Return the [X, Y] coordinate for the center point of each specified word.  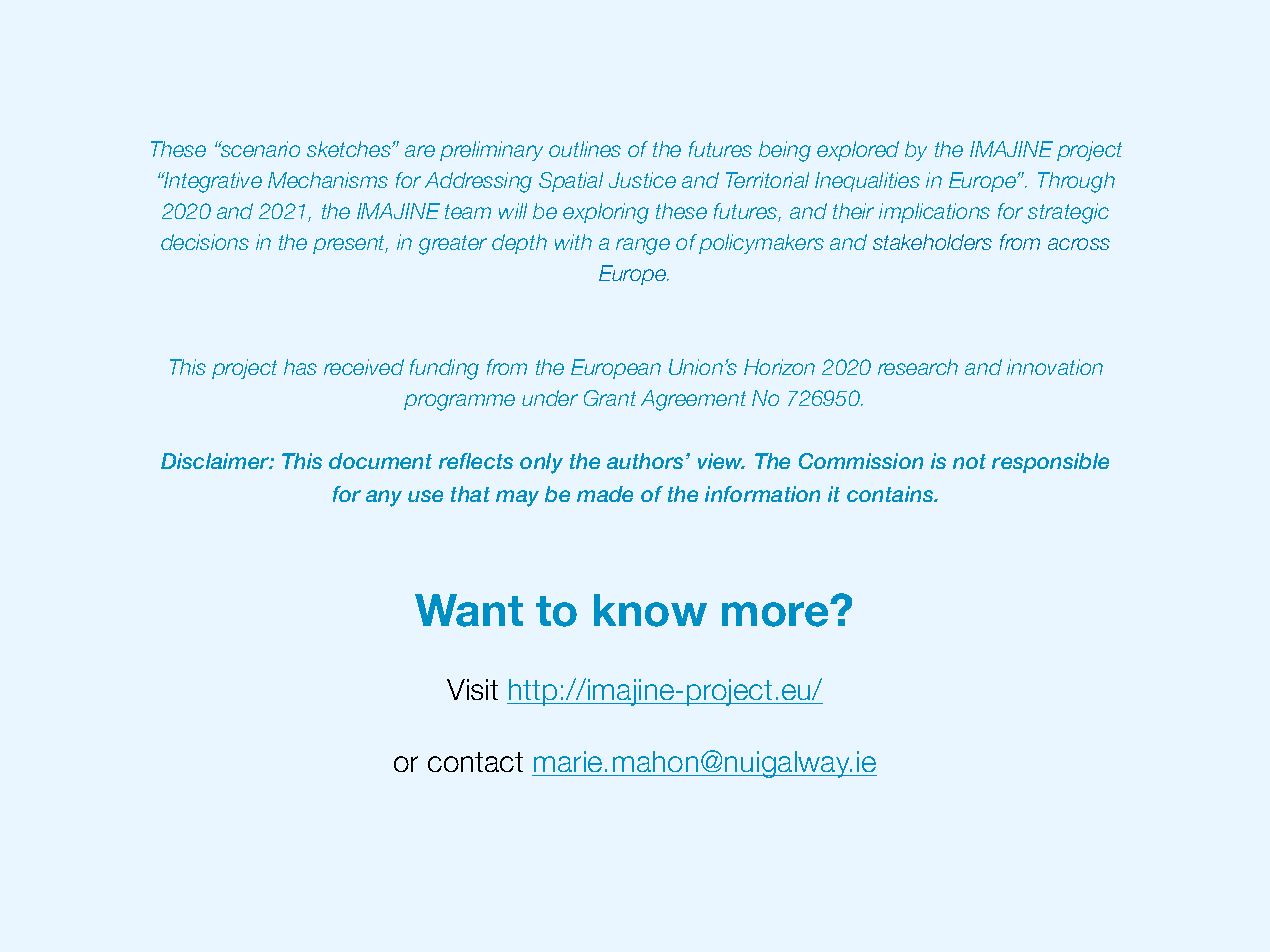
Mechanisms [328, 180]
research [918, 367]
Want [469, 610]
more [776, 614]
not [969, 461]
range [643, 246]
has [300, 367]
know [650, 610]
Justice [642, 180]
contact [475, 762]
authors [647, 461]
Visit [472, 689]
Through [1076, 182]
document [380, 461]
